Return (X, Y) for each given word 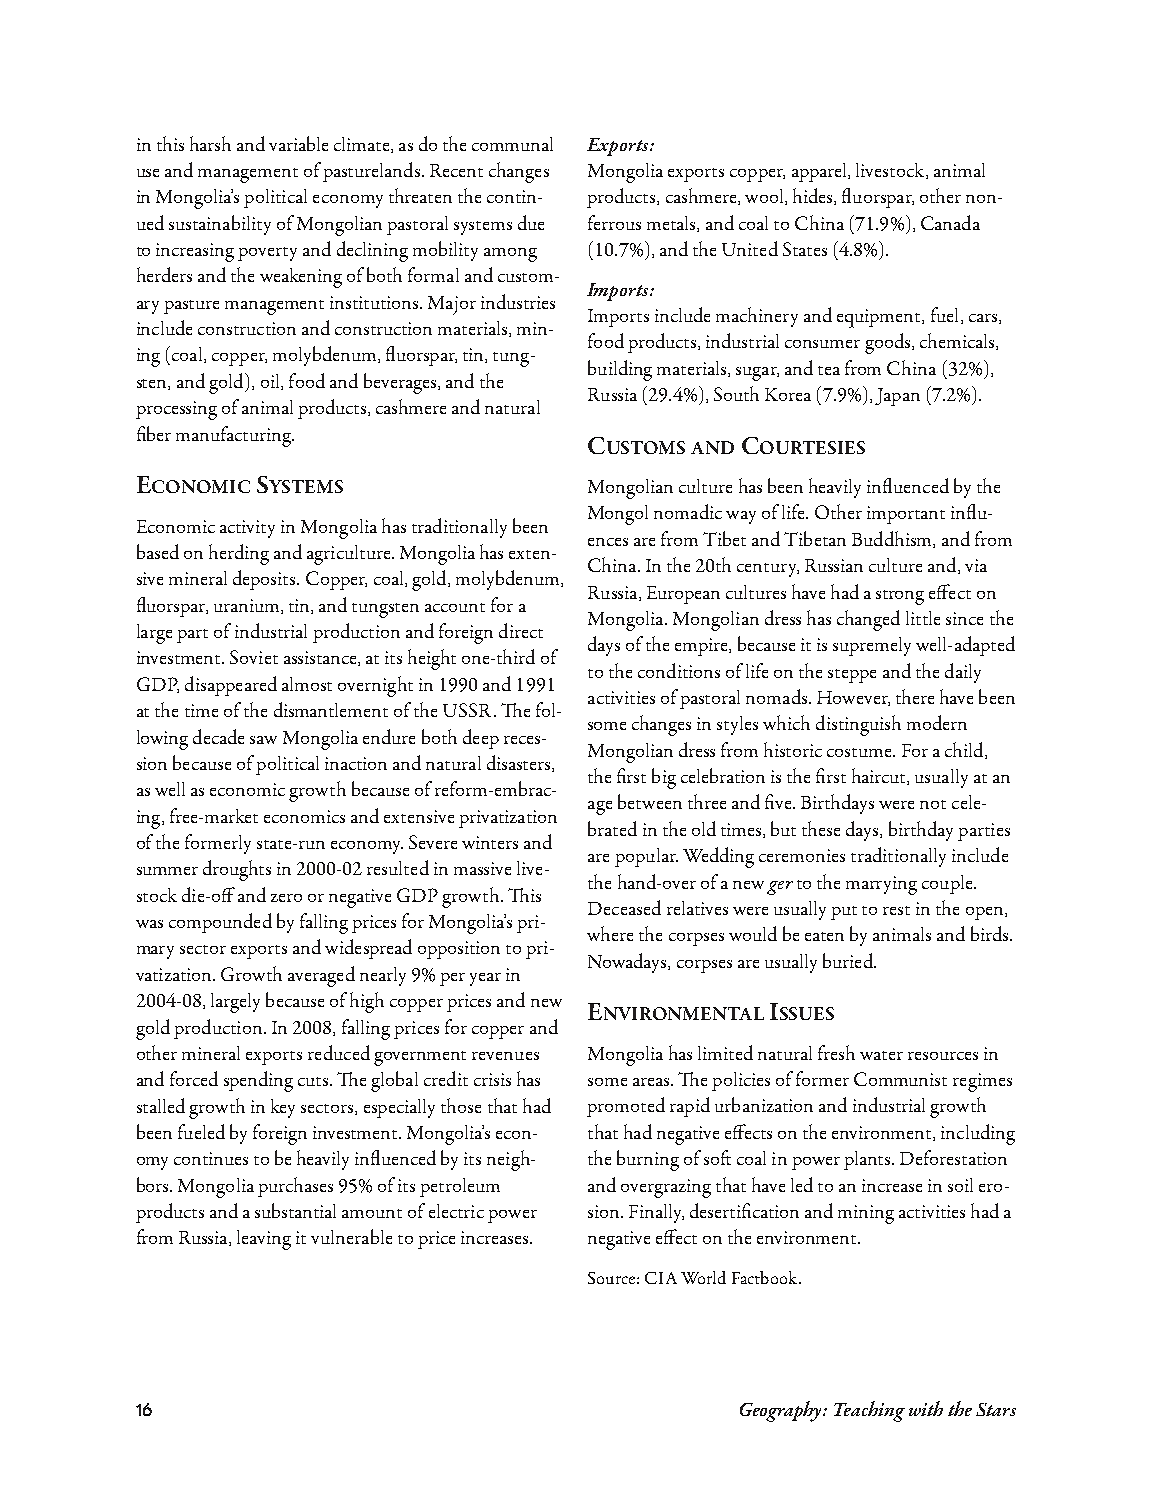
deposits (265, 580)
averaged (321, 976)
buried (849, 960)
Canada (950, 222)
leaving (264, 1240)
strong (900, 597)
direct (521, 630)
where (610, 933)
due (531, 222)
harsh (210, 143)
